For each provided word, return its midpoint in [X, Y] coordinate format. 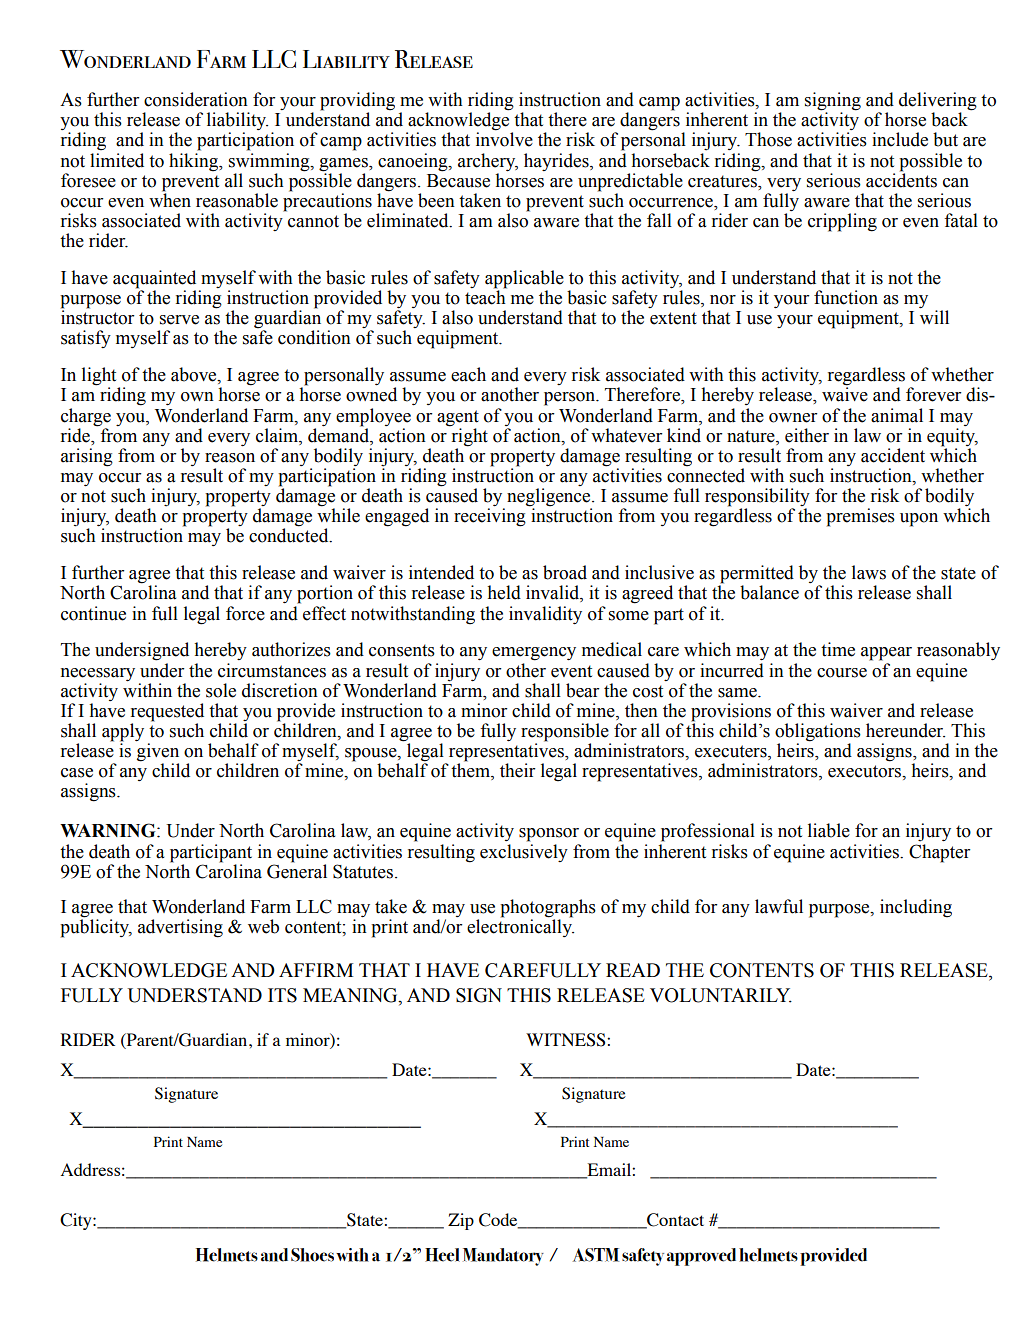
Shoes [312, 1255]
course [842, 673]
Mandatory [503, 1257]
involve [504, 139]
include [900, 139]
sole [221, 690]
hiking [195, 162]
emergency [534, 654]
